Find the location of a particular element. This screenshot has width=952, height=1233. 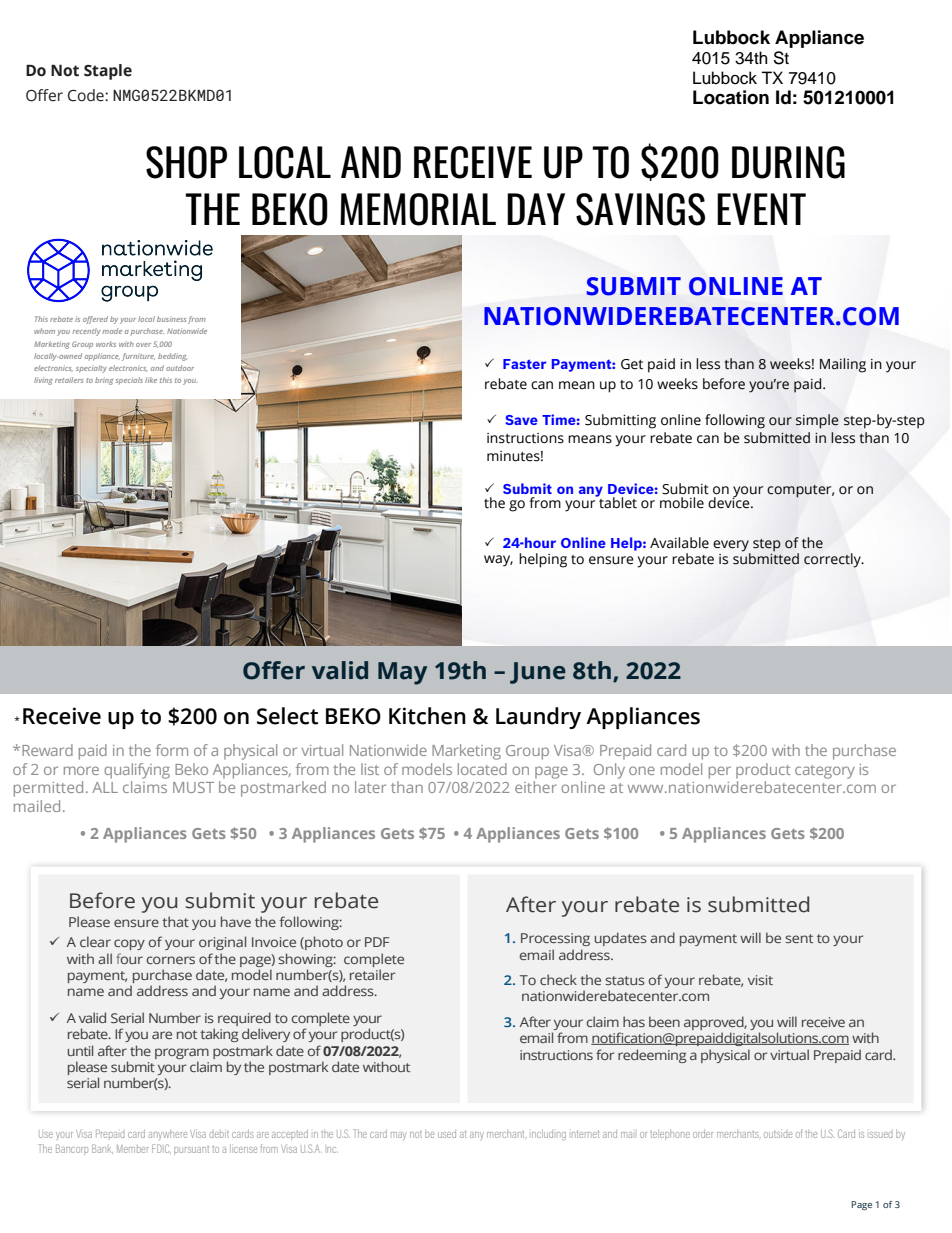

specials is located at coordinates (129, 380).
